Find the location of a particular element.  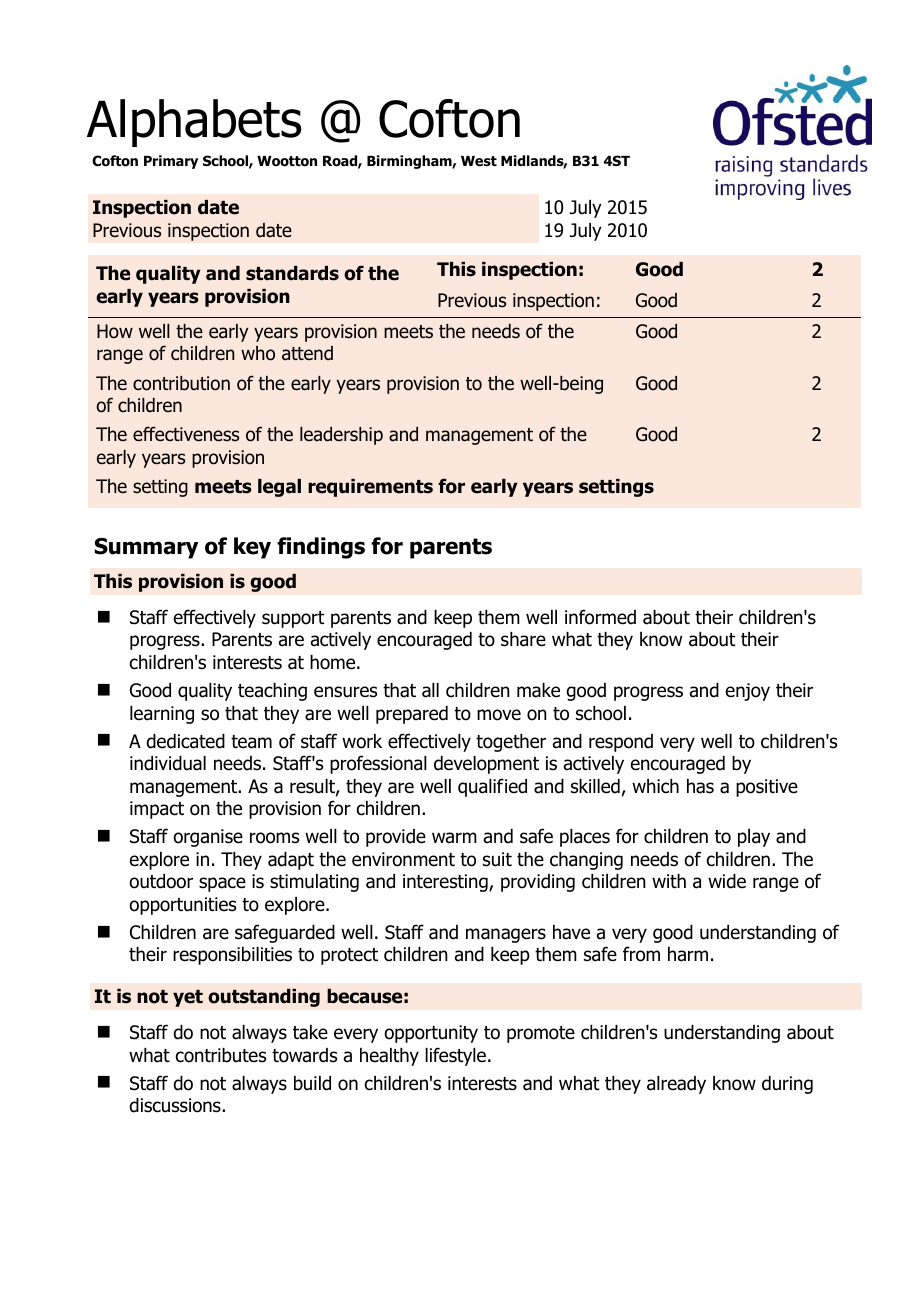

contributes is located at coordinates (221, 1055).
